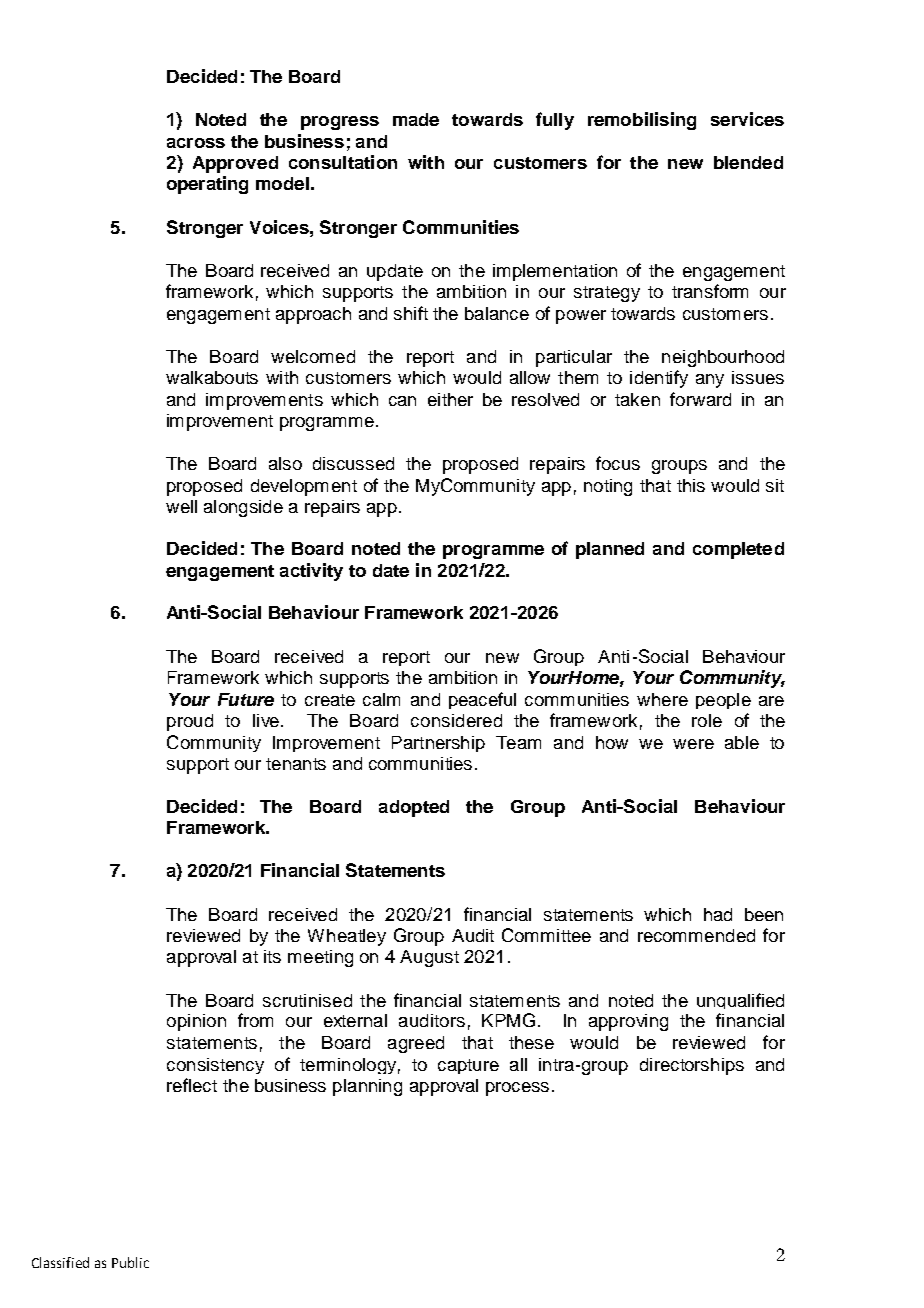  I want to click on blended, so click(748, 162).
